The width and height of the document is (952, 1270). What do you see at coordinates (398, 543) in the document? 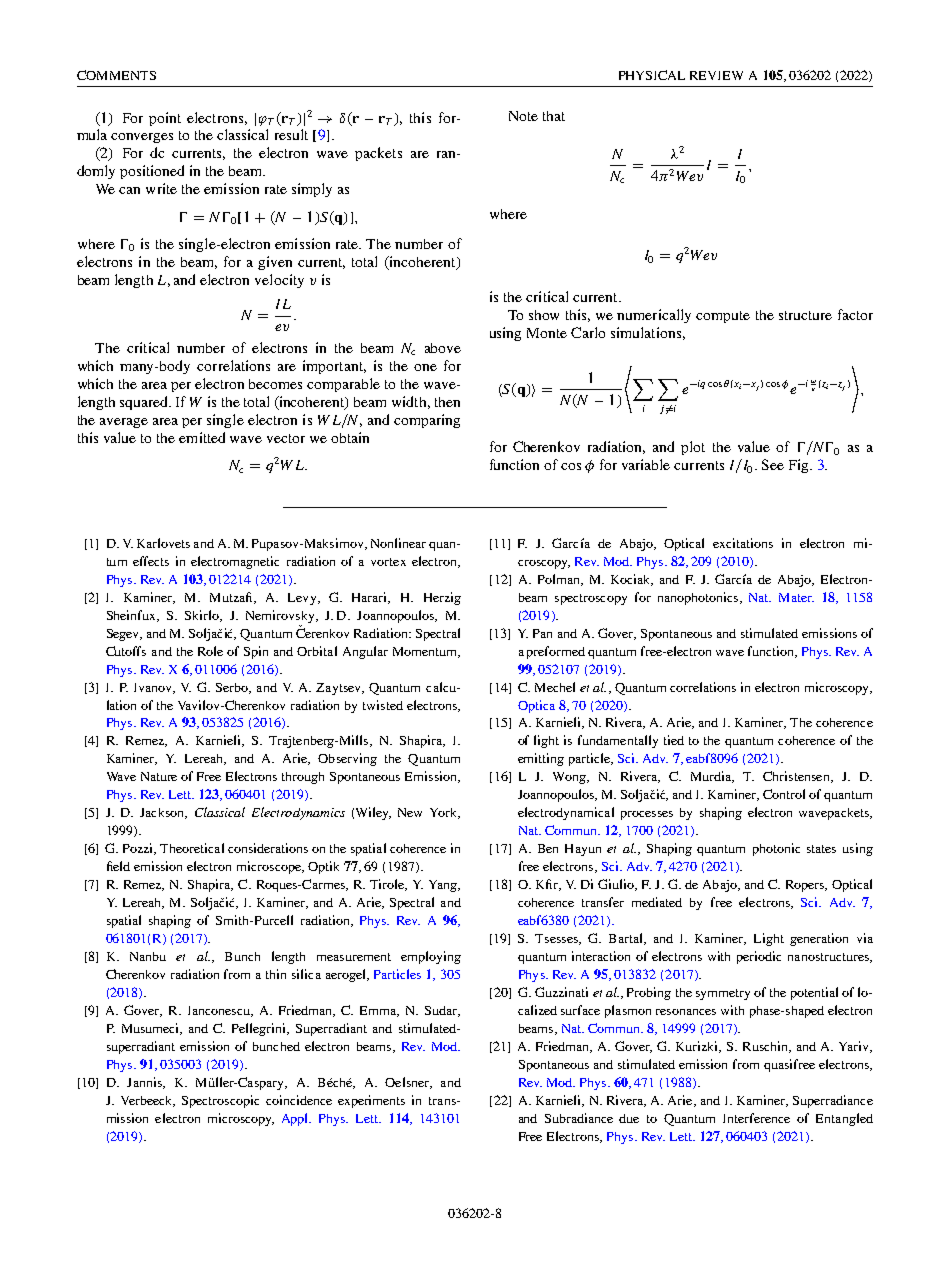
I see `Nonlinear` at bounding box center [398, 543].
